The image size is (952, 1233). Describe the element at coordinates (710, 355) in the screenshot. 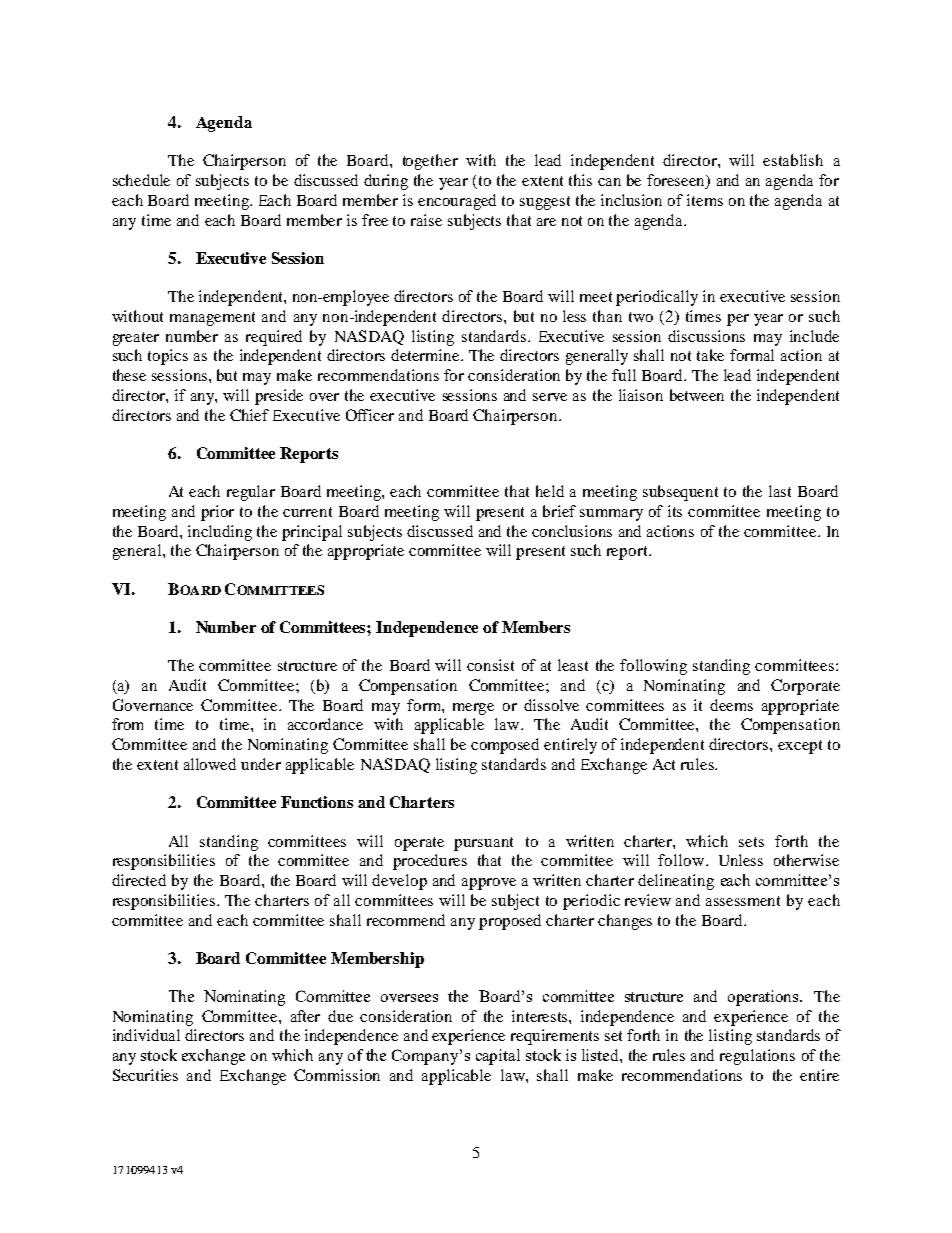

I see `take` at that location.
